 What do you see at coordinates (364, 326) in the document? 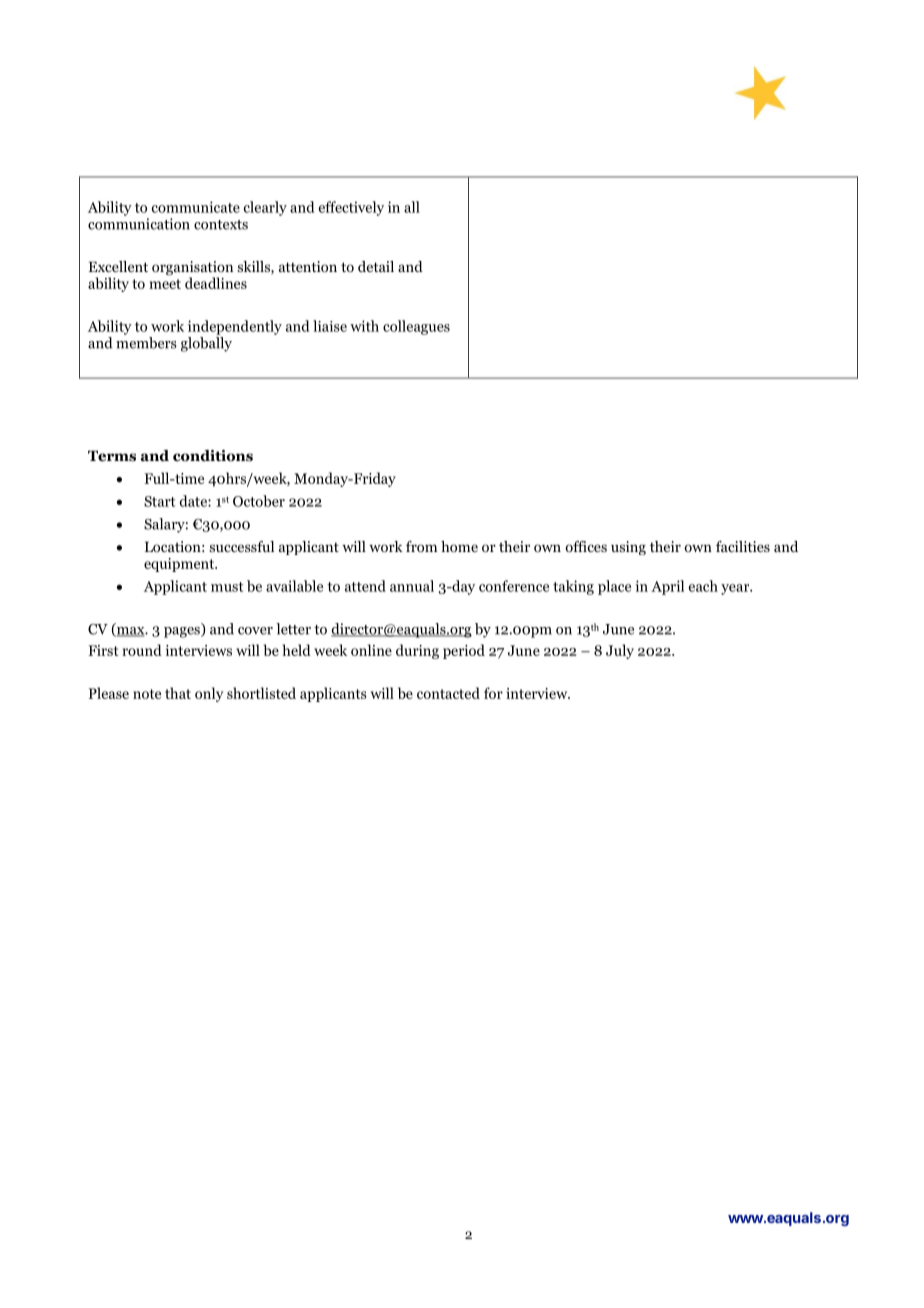
I see `with` at bounding box center [364, 326].
